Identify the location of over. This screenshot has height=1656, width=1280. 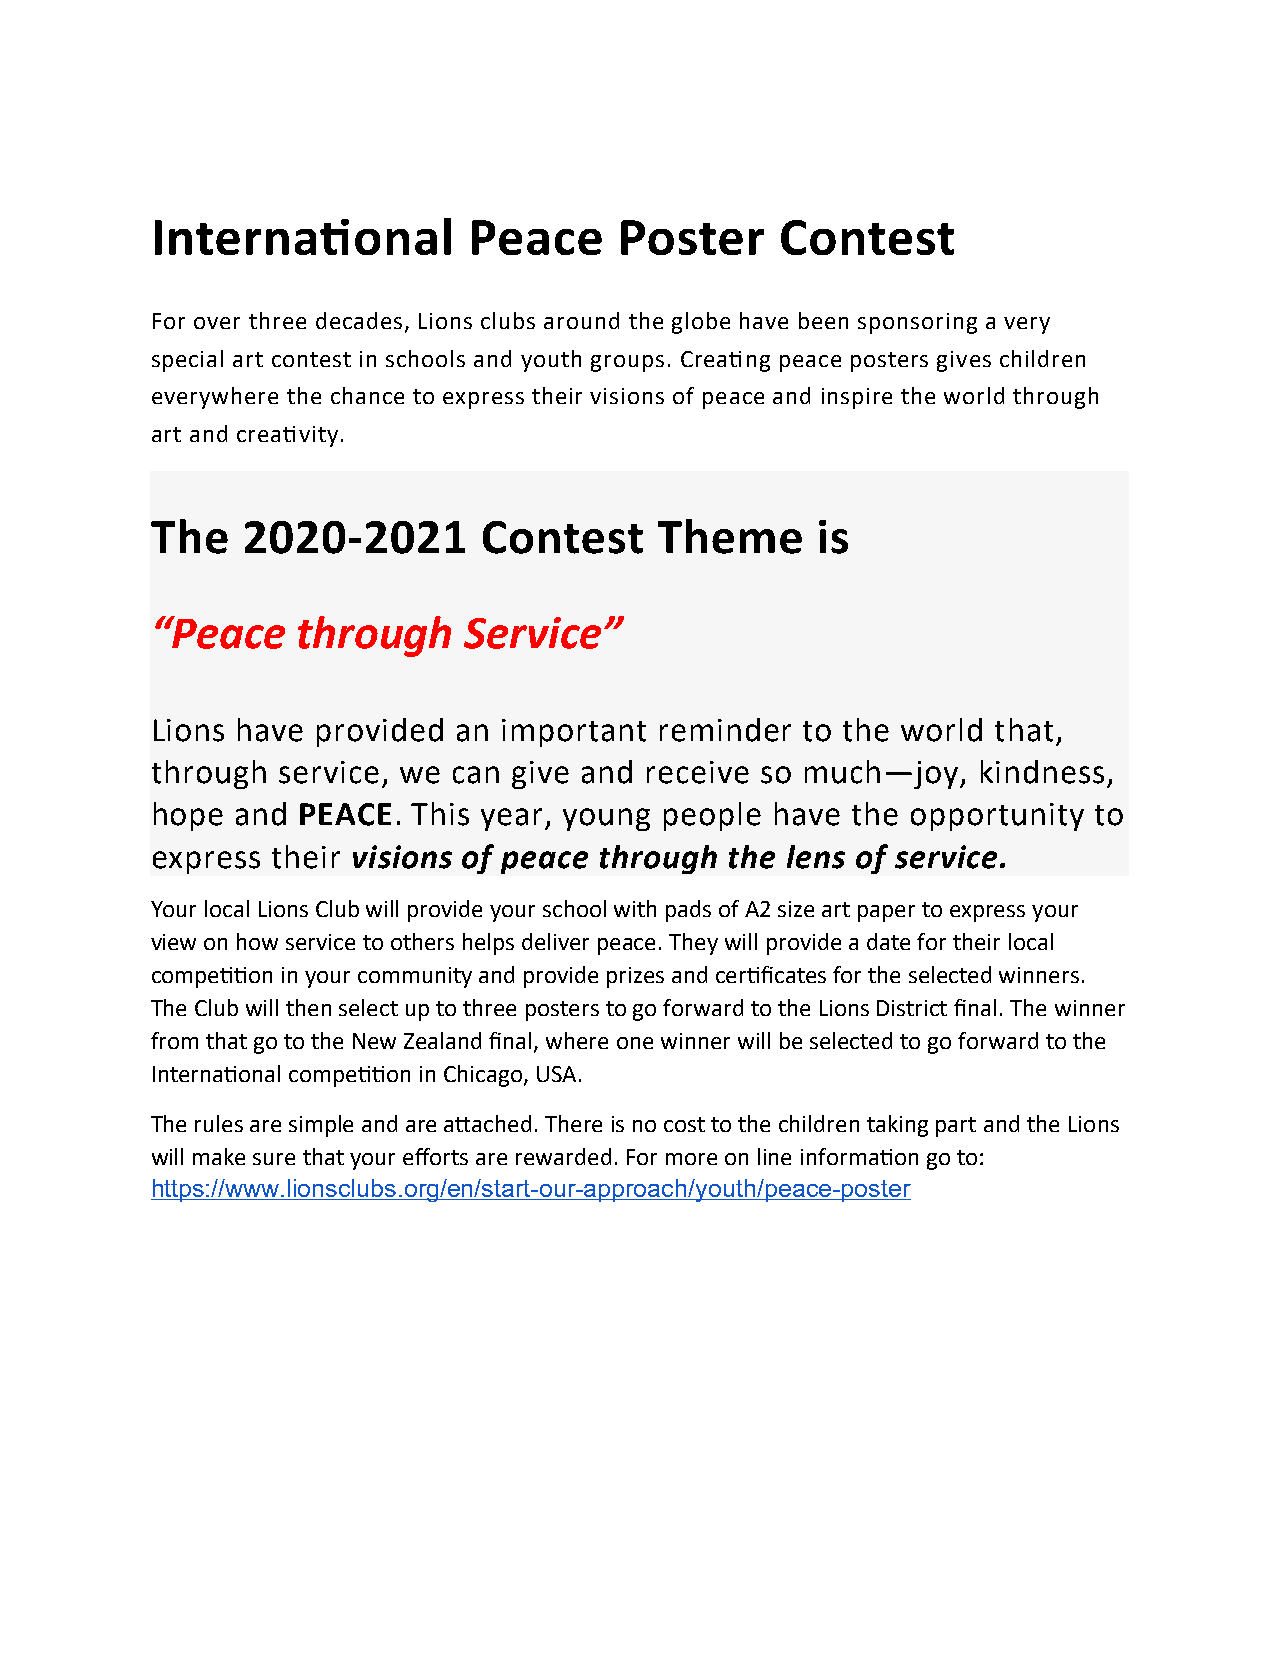
(217, 323).
